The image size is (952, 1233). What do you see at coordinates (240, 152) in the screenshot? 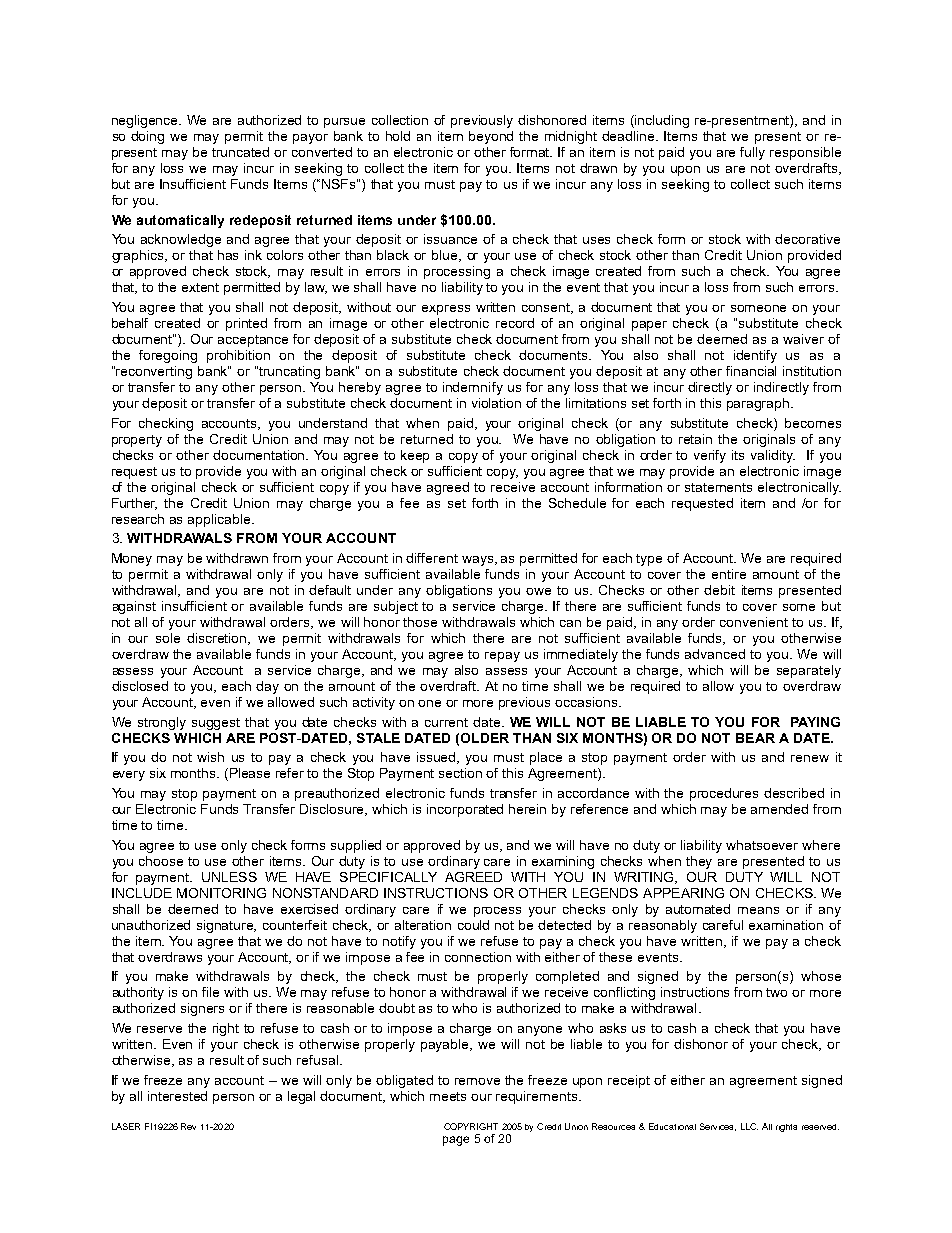
I see `truncated` at bounding box center [240, 152].
